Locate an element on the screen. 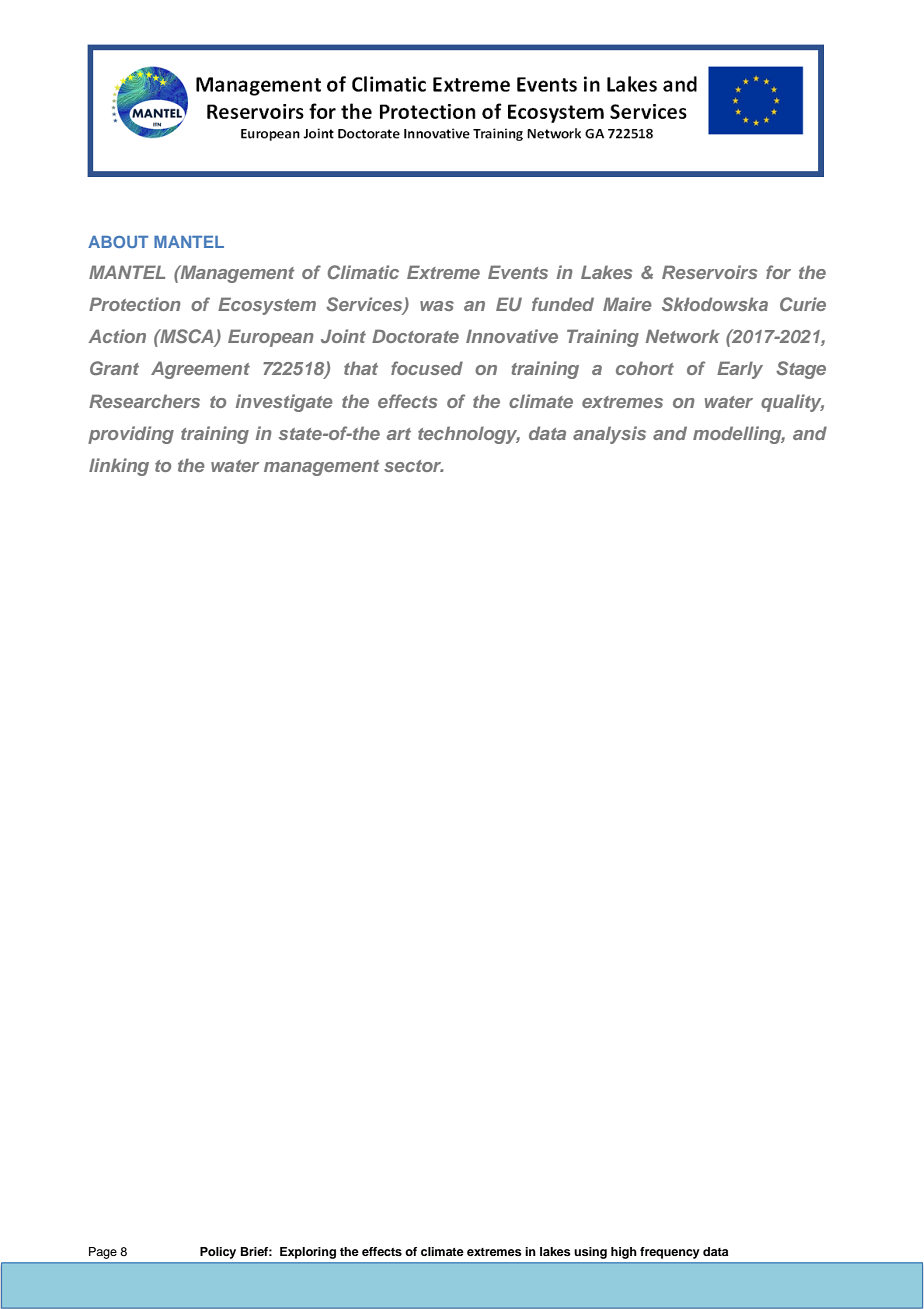 The image size is (924, 1309). frequency is located at coordinates (670, 1253).
